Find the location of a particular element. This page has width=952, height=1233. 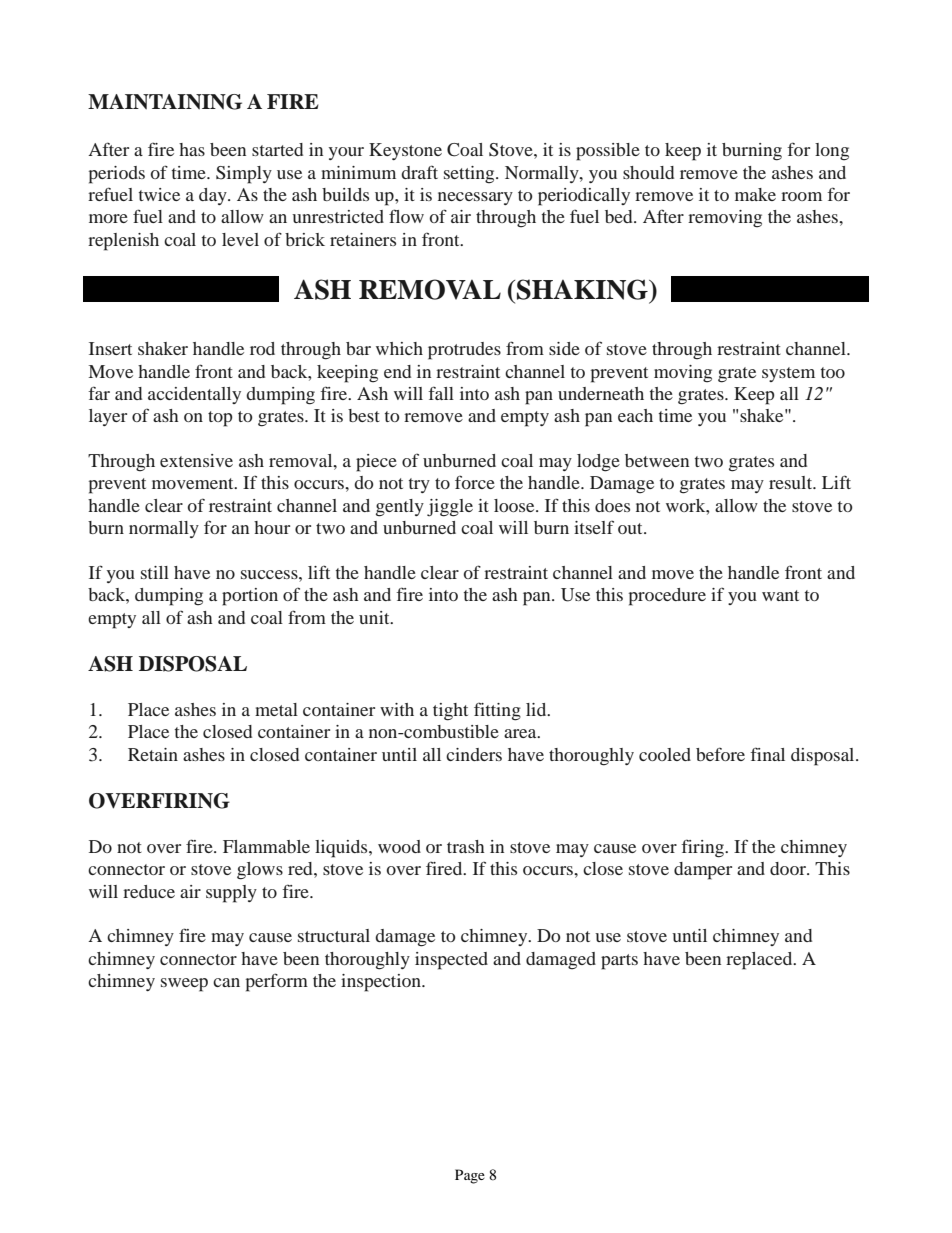

damper is located at coordinates (703, 871).
